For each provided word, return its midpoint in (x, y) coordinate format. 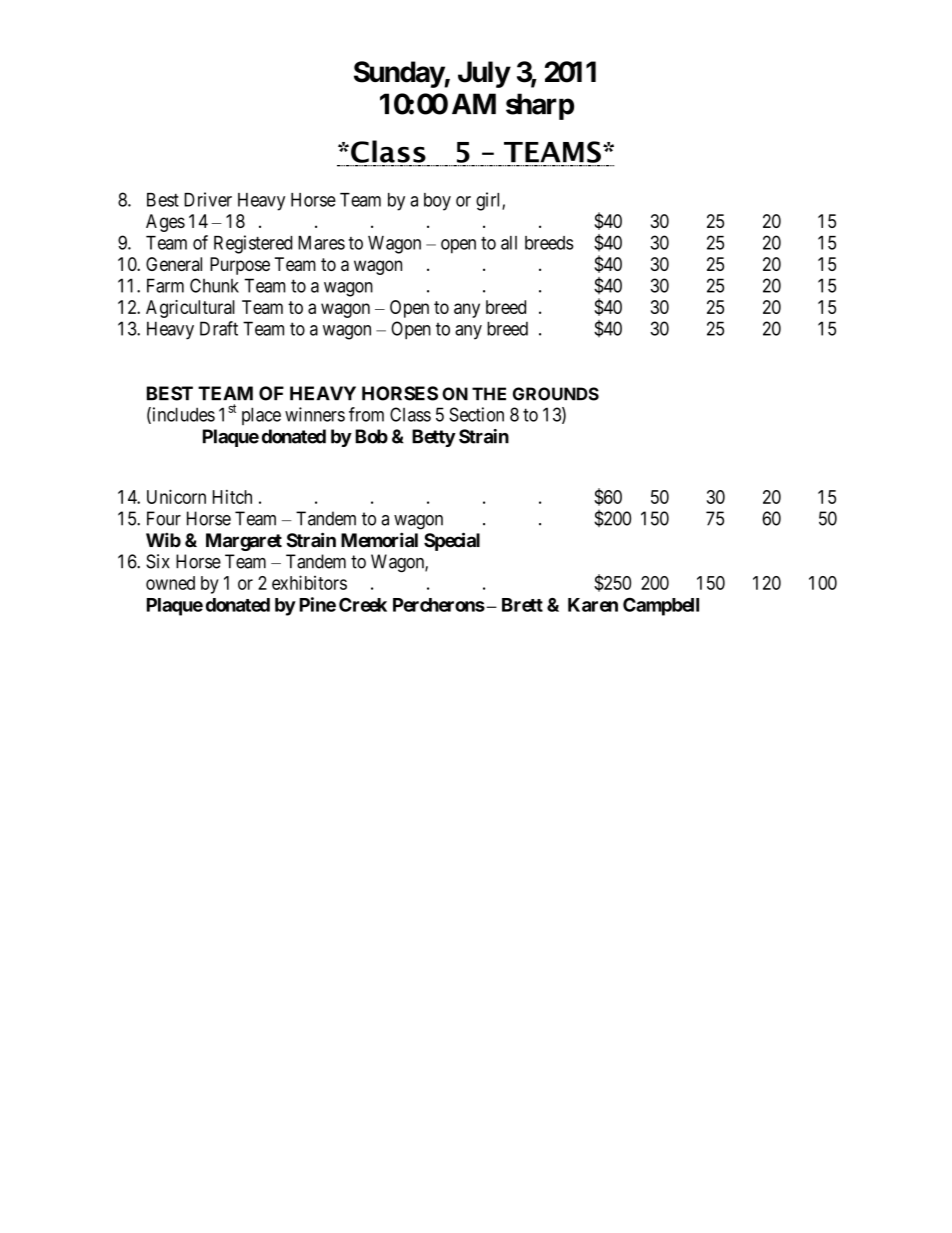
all (509, 243)
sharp (540, 106)
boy (437, 202)
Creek (363, 604)
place (261, 416)
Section (476, 414)
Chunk (214, 285)
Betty (434, 438)
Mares (321, 243)
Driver (208, 199)
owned (170, 583)
